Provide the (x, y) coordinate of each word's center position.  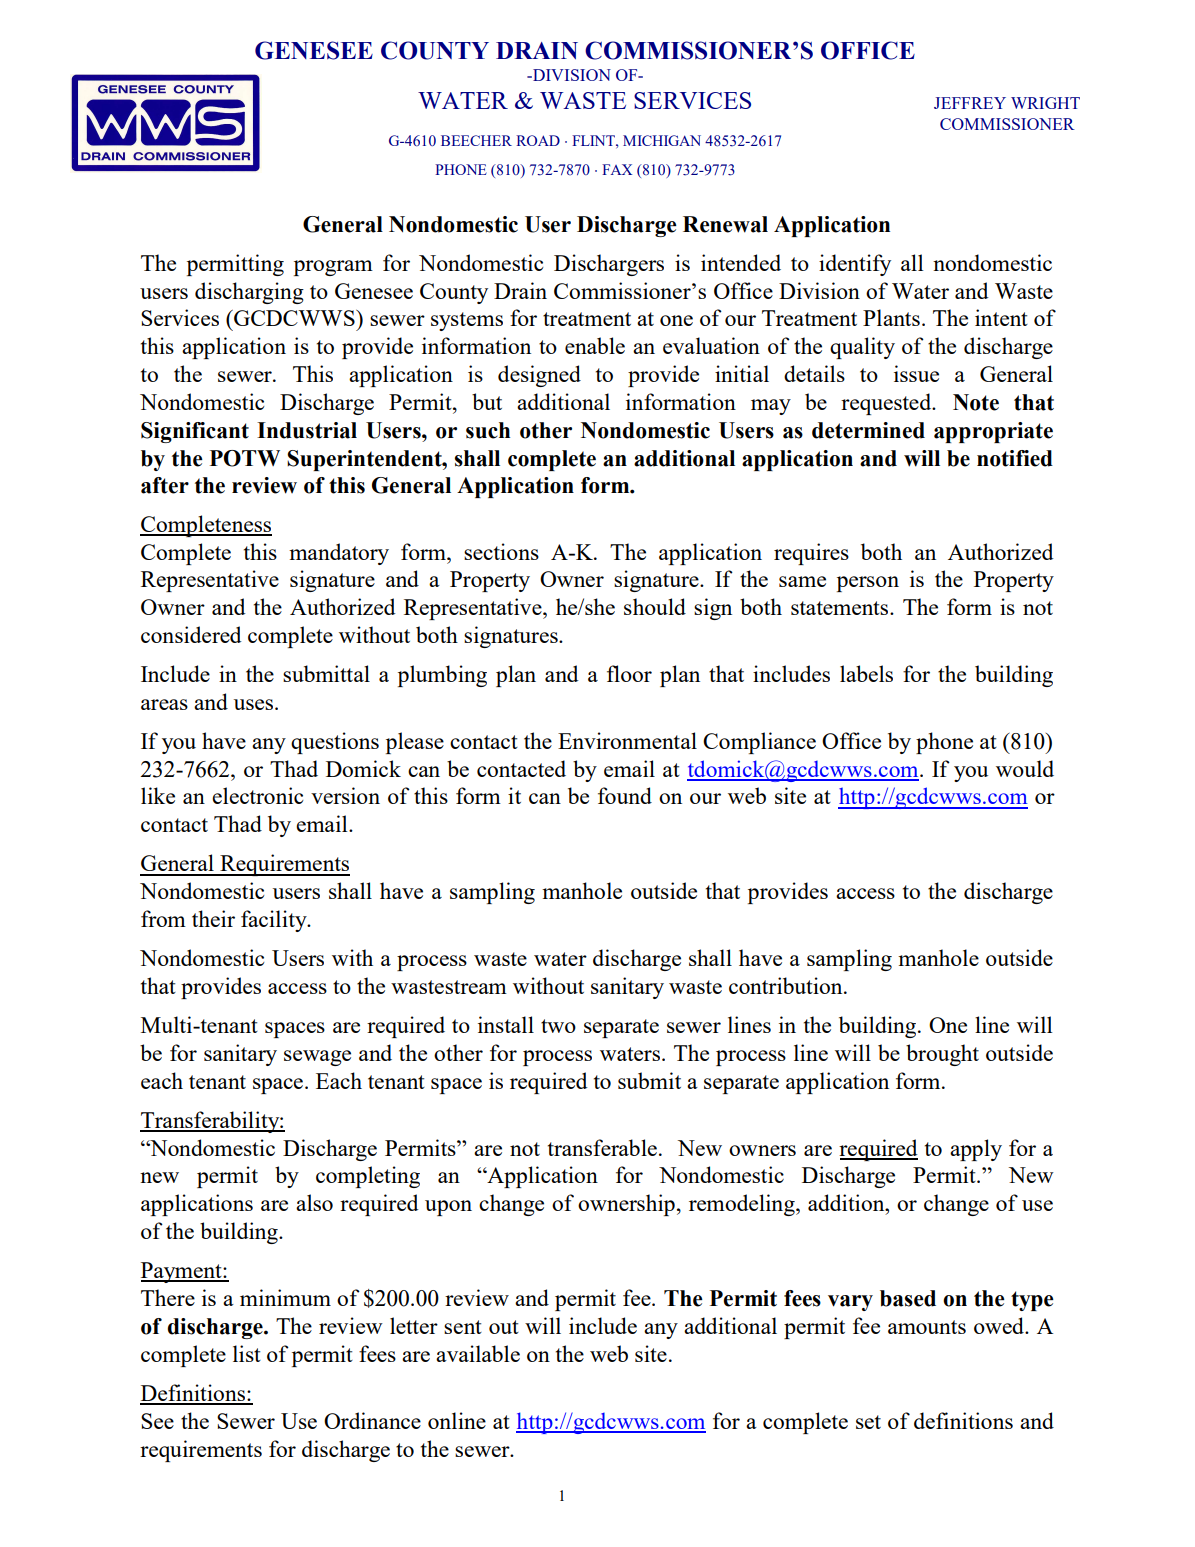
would (1025, 768)
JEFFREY (970, 103)
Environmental (627, 740)
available (478, 1353)
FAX (617, 169)
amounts (927, 1327)
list (247, 1353)
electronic (257, 795)
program (333, 268)
